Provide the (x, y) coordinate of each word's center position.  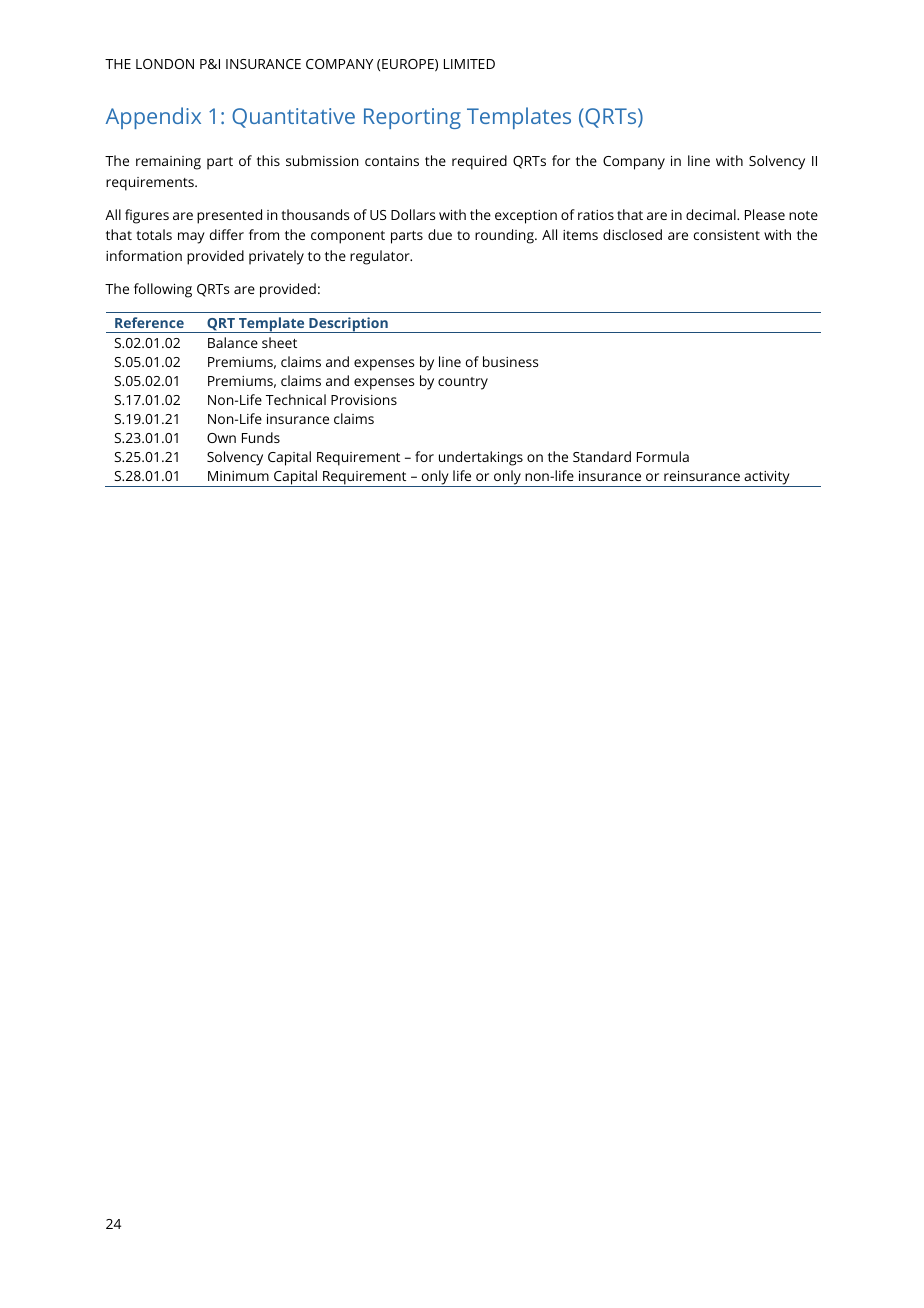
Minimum (238, 476)
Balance (233, 342)
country (463, 383)
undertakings (481, 458)
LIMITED (469, 64)
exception (526, 217)
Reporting (412, 118)
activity (767, 479)
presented (229, 216)
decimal (712, 214)
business (510, 361)
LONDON (165, 64)
